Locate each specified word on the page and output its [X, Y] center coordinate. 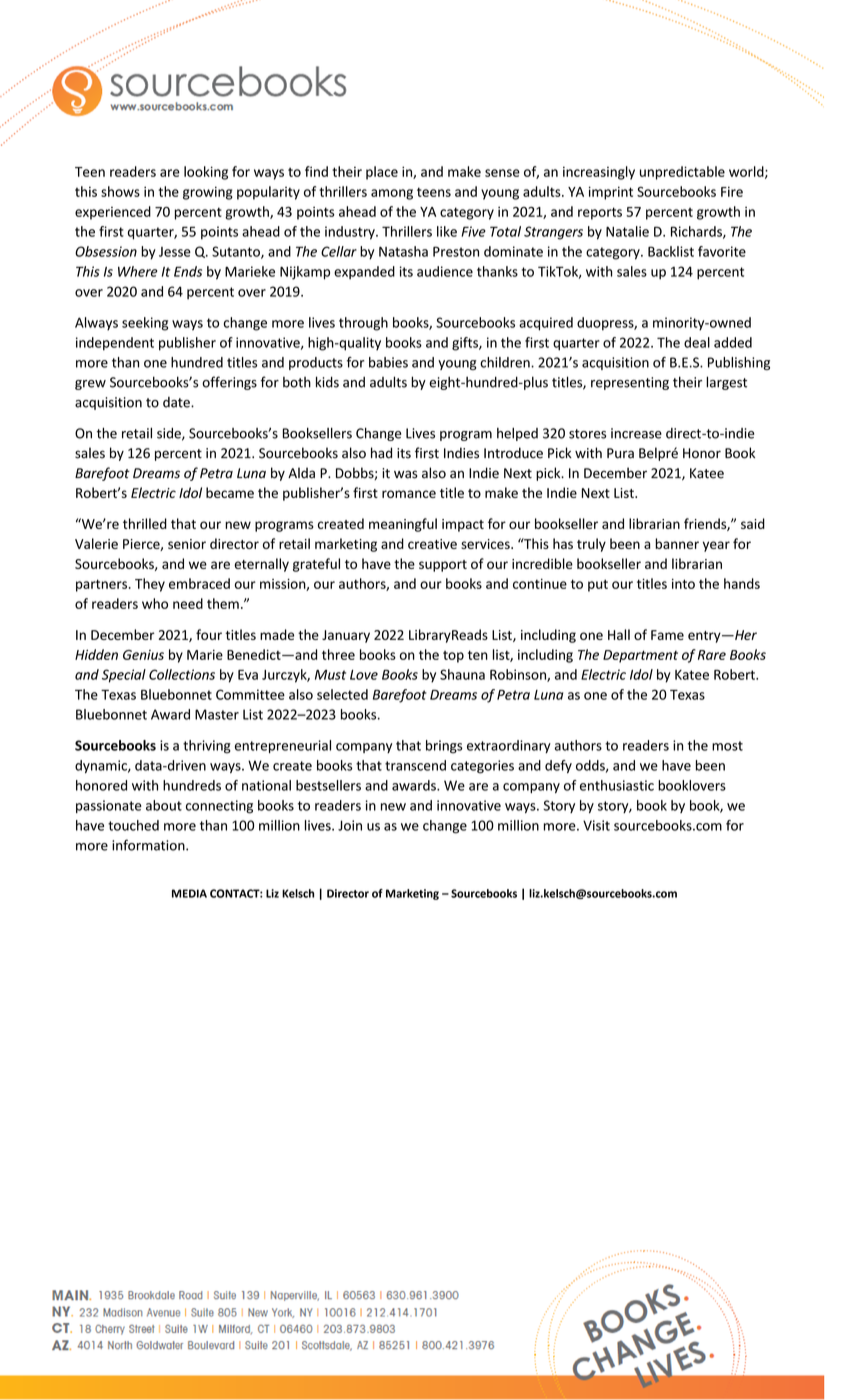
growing [208, 193]
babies [388, 362]
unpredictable [682, 173]
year [716, 546]
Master [217, 714]
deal [697, 342]
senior [187, 544]
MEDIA [189, 893]
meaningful [403, 525]
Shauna [462, 674]
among [392, 194]
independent [115, 344]
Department [640, 656]
